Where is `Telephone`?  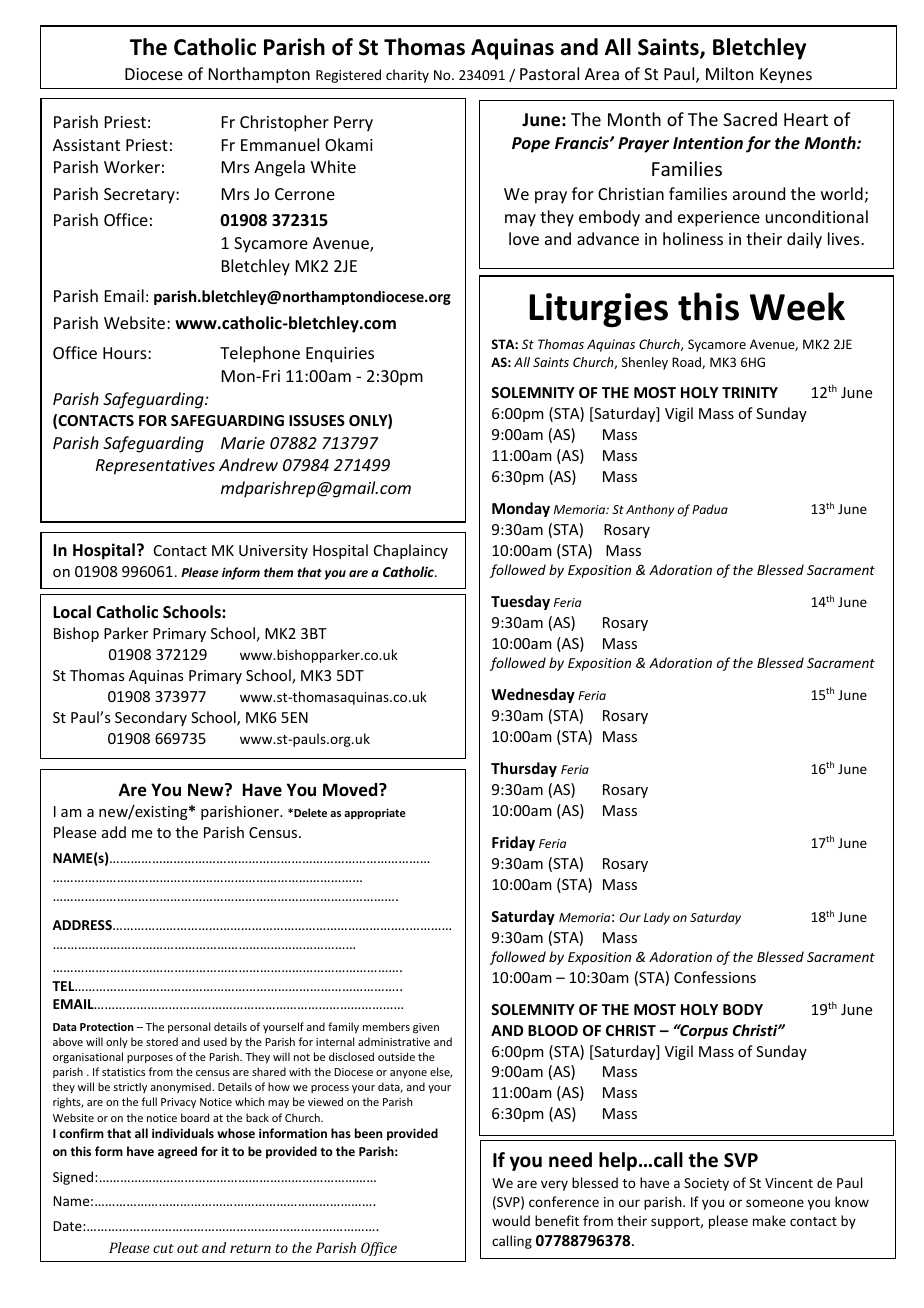 Telephone is located at coordinates (260, 354).
